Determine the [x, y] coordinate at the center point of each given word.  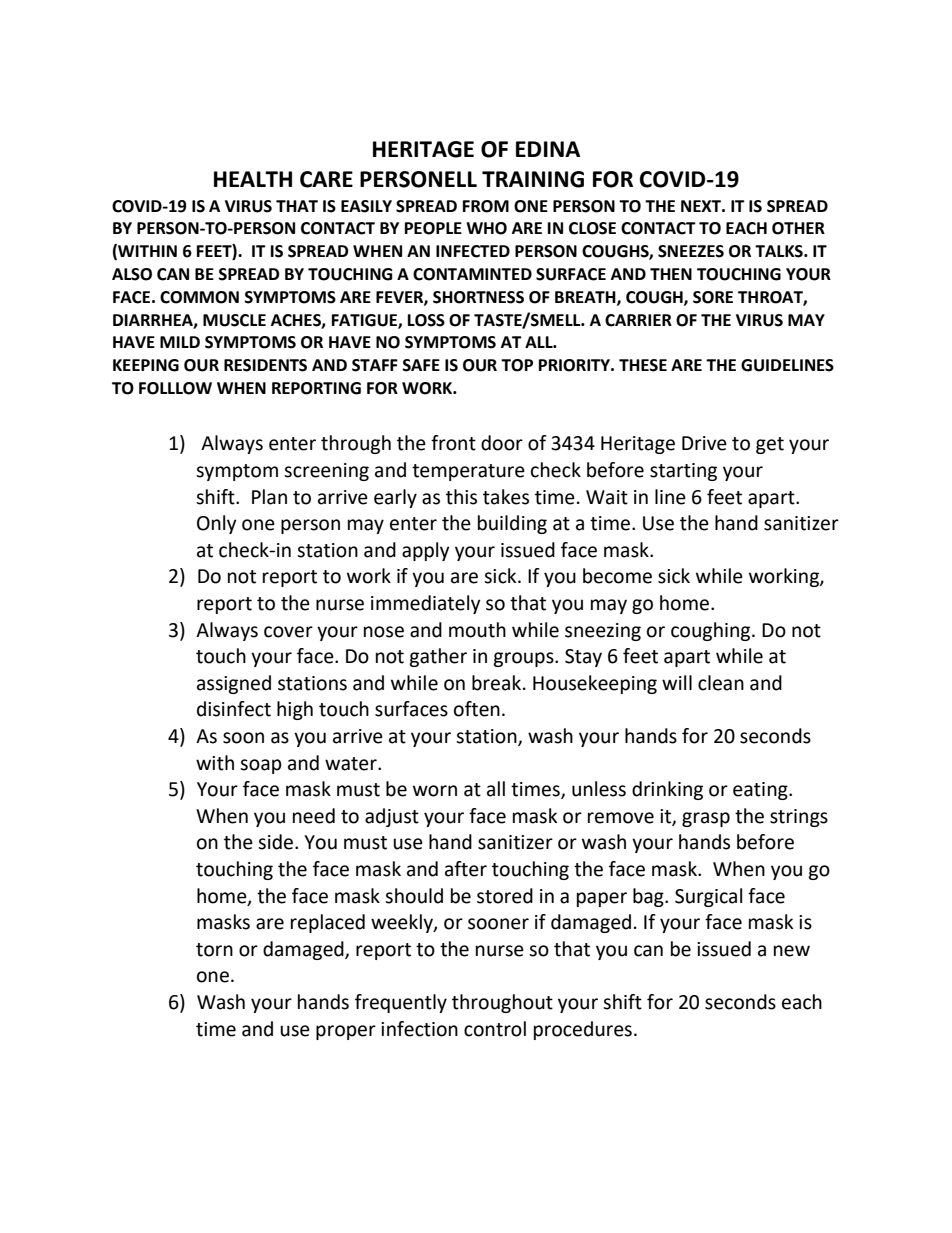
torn [214, 950]
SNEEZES [691, 251]
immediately [426, 604]
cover [288, 632]
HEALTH [253, 179]
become [617, 576]
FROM [486, 206]
